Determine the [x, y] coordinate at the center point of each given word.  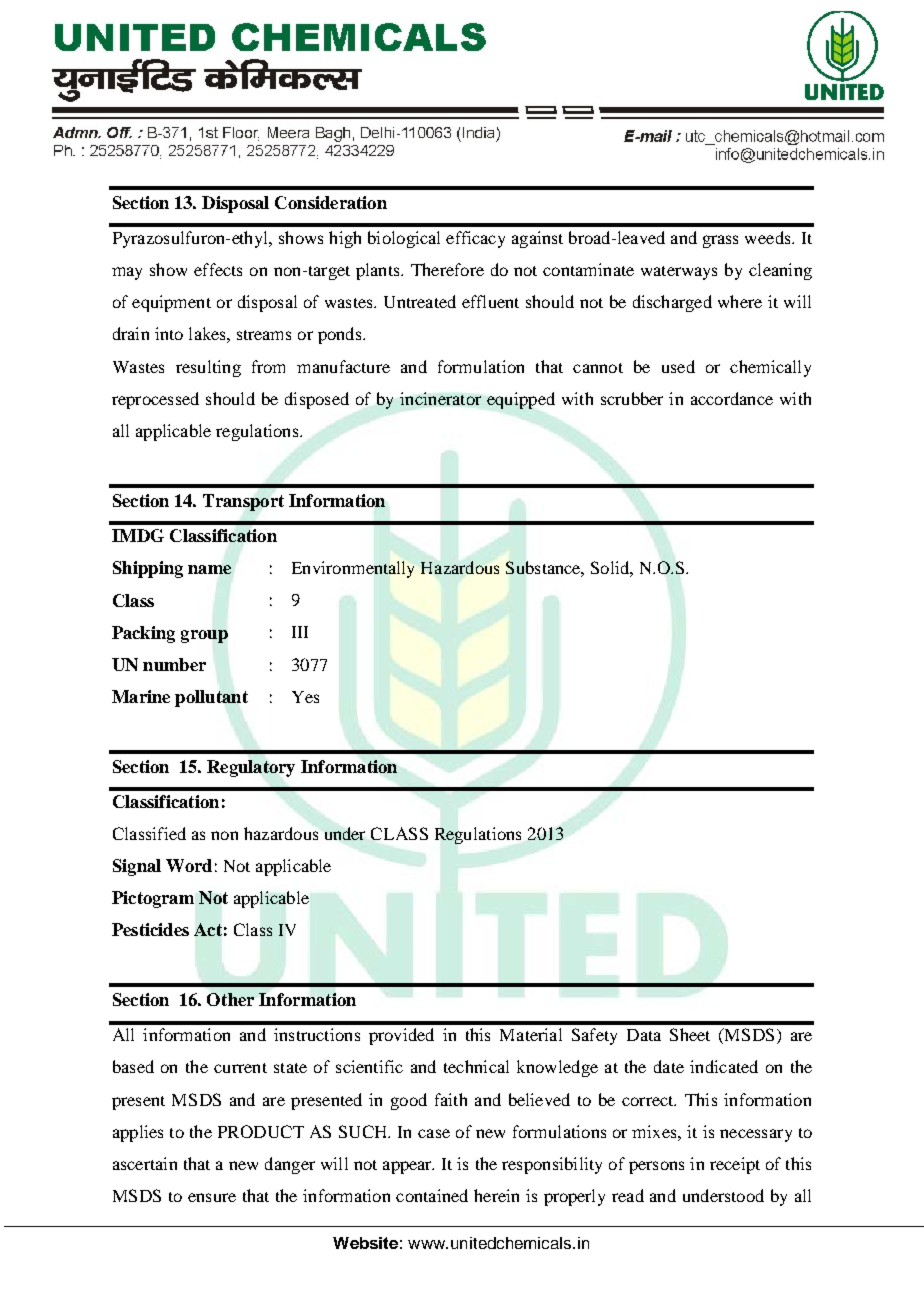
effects [218, 269]
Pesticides [150, 929]
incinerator [440, 398]
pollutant [211, 698]
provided [401, 1036]
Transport [243, 502]
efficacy [475, 239]
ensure [212, 1197]
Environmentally [353, 569]
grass [720, 241]
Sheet [690, 1034]
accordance [732, 398]
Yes [305, 697]
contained [432, 1195]
